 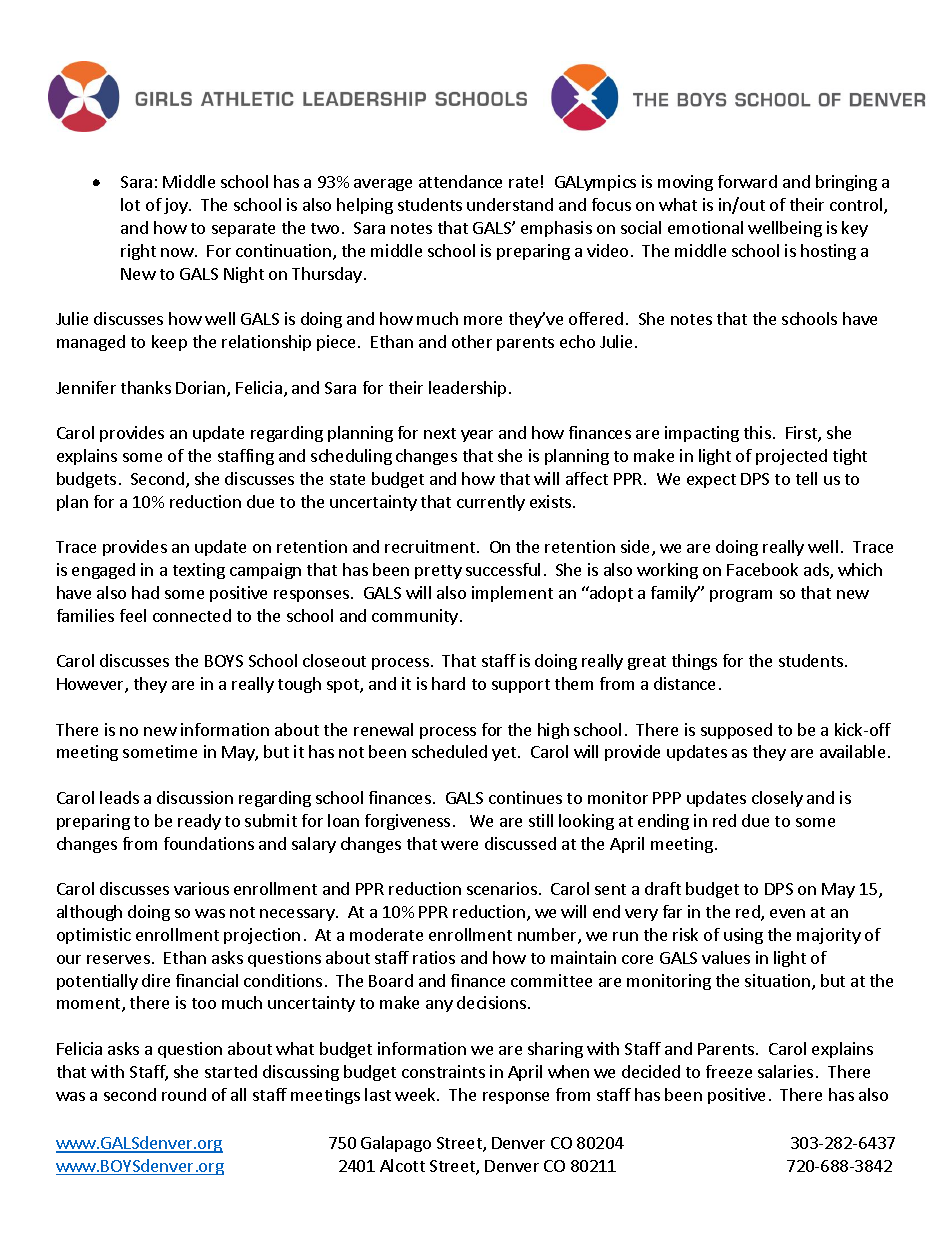 I want to click on hard, so click(x=448, y=683).
